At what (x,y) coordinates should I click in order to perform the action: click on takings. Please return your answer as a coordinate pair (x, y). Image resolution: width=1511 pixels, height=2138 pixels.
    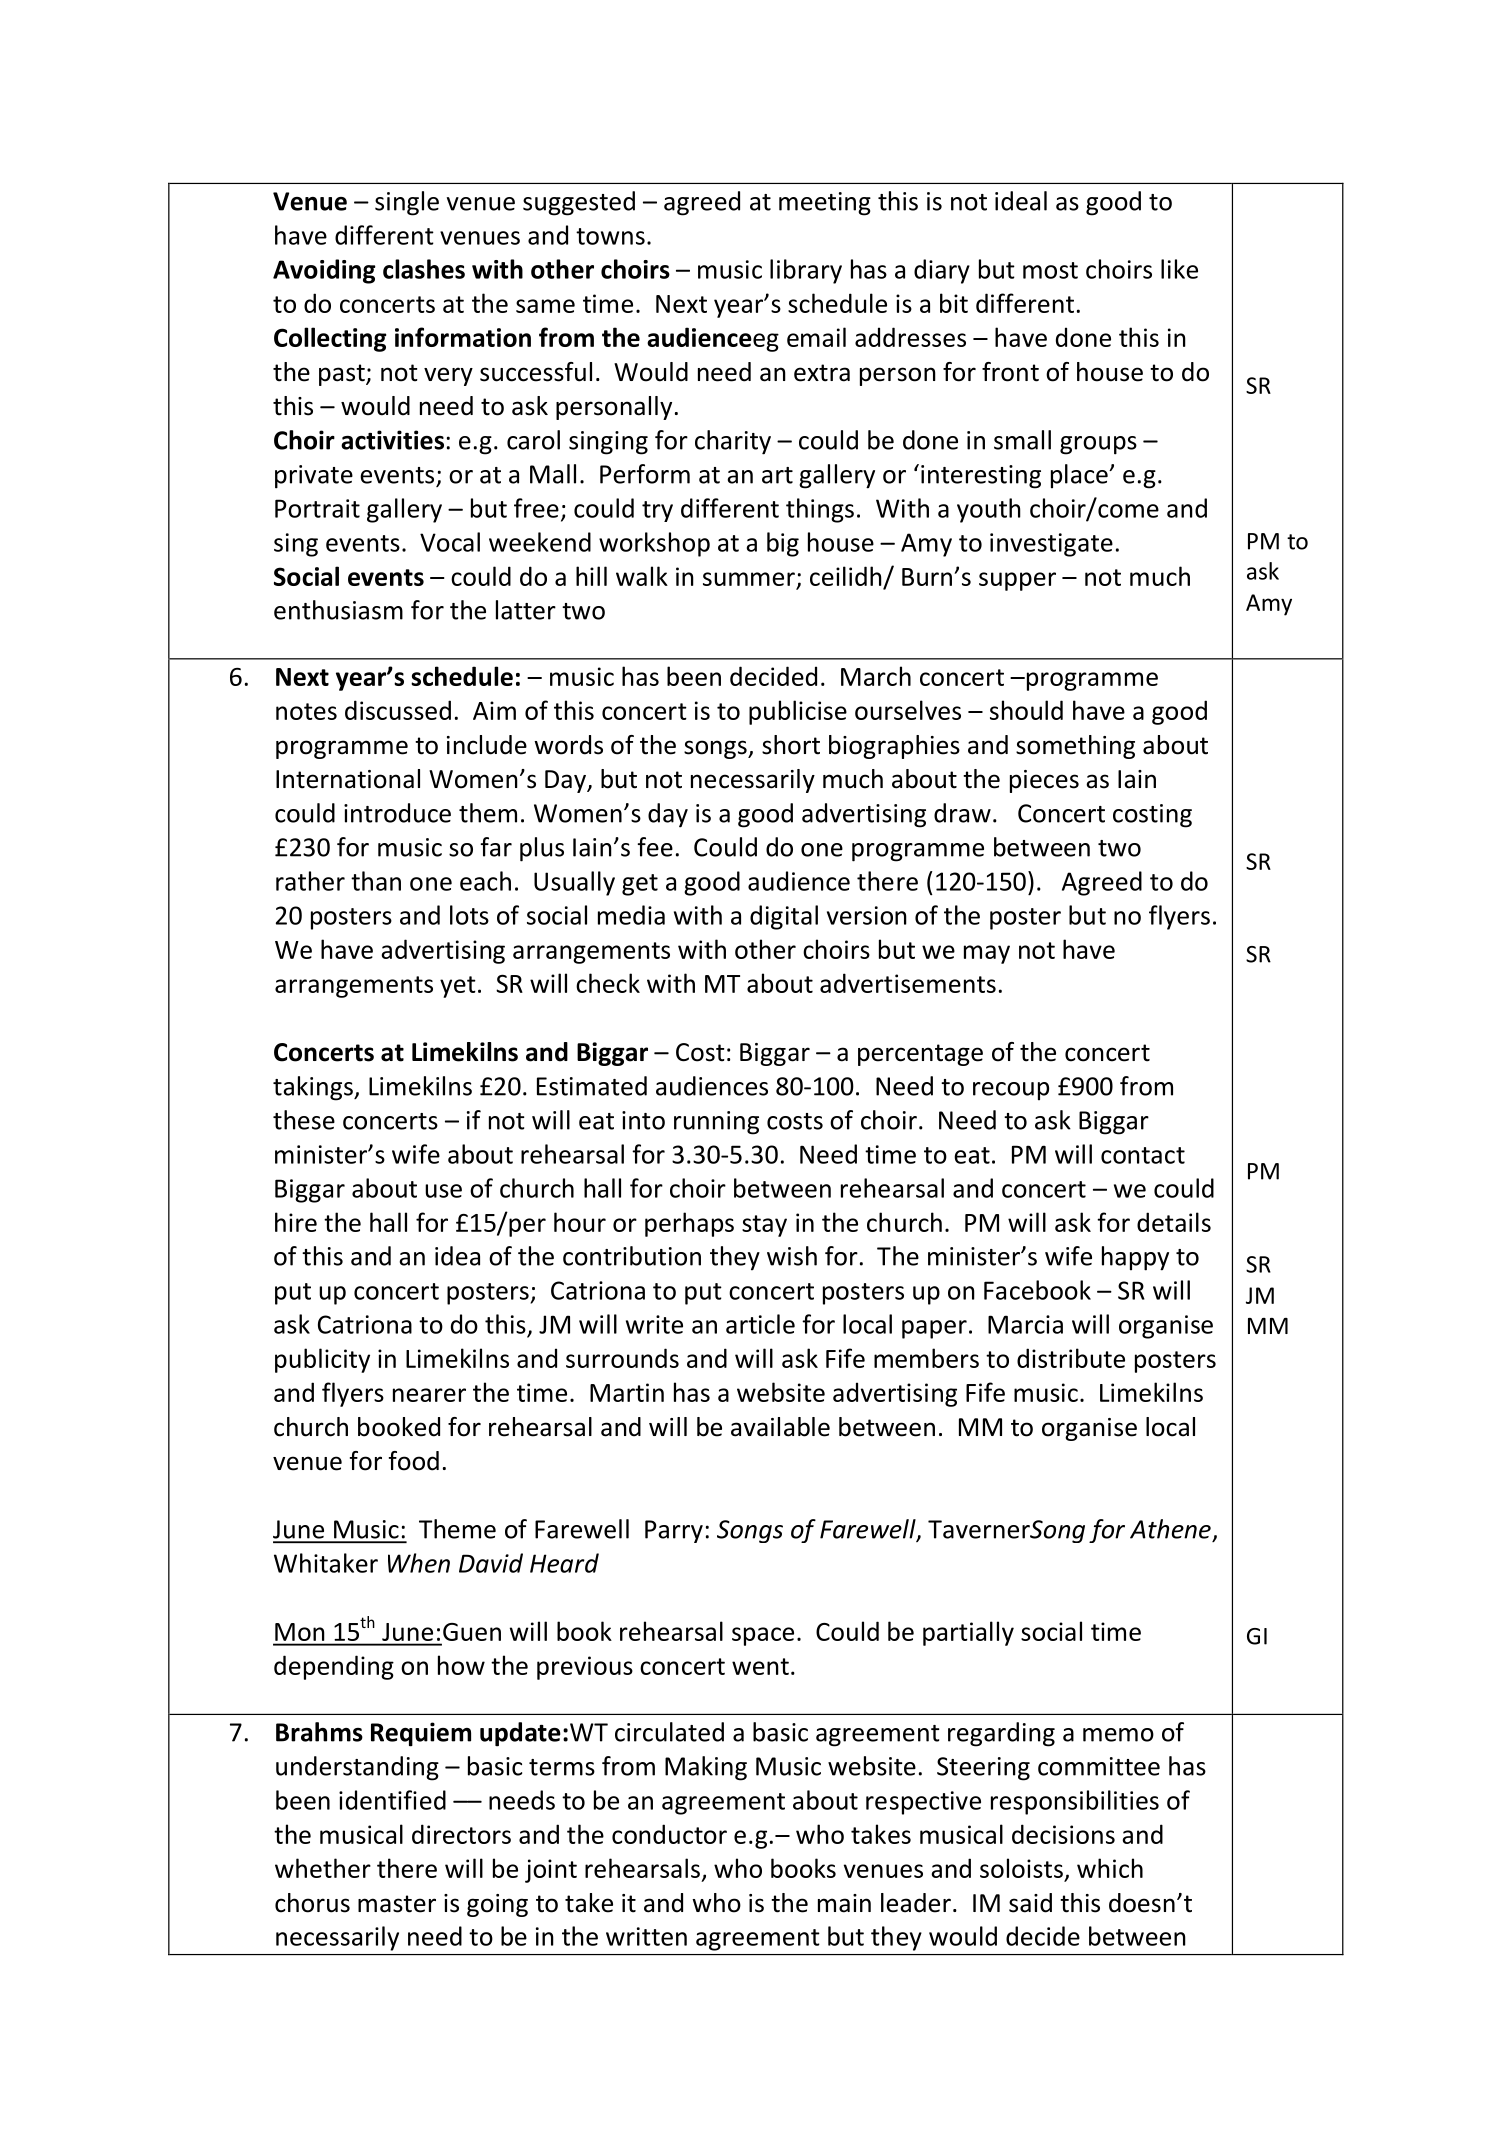
    Looking at the image, I should click on (314, 1088).
